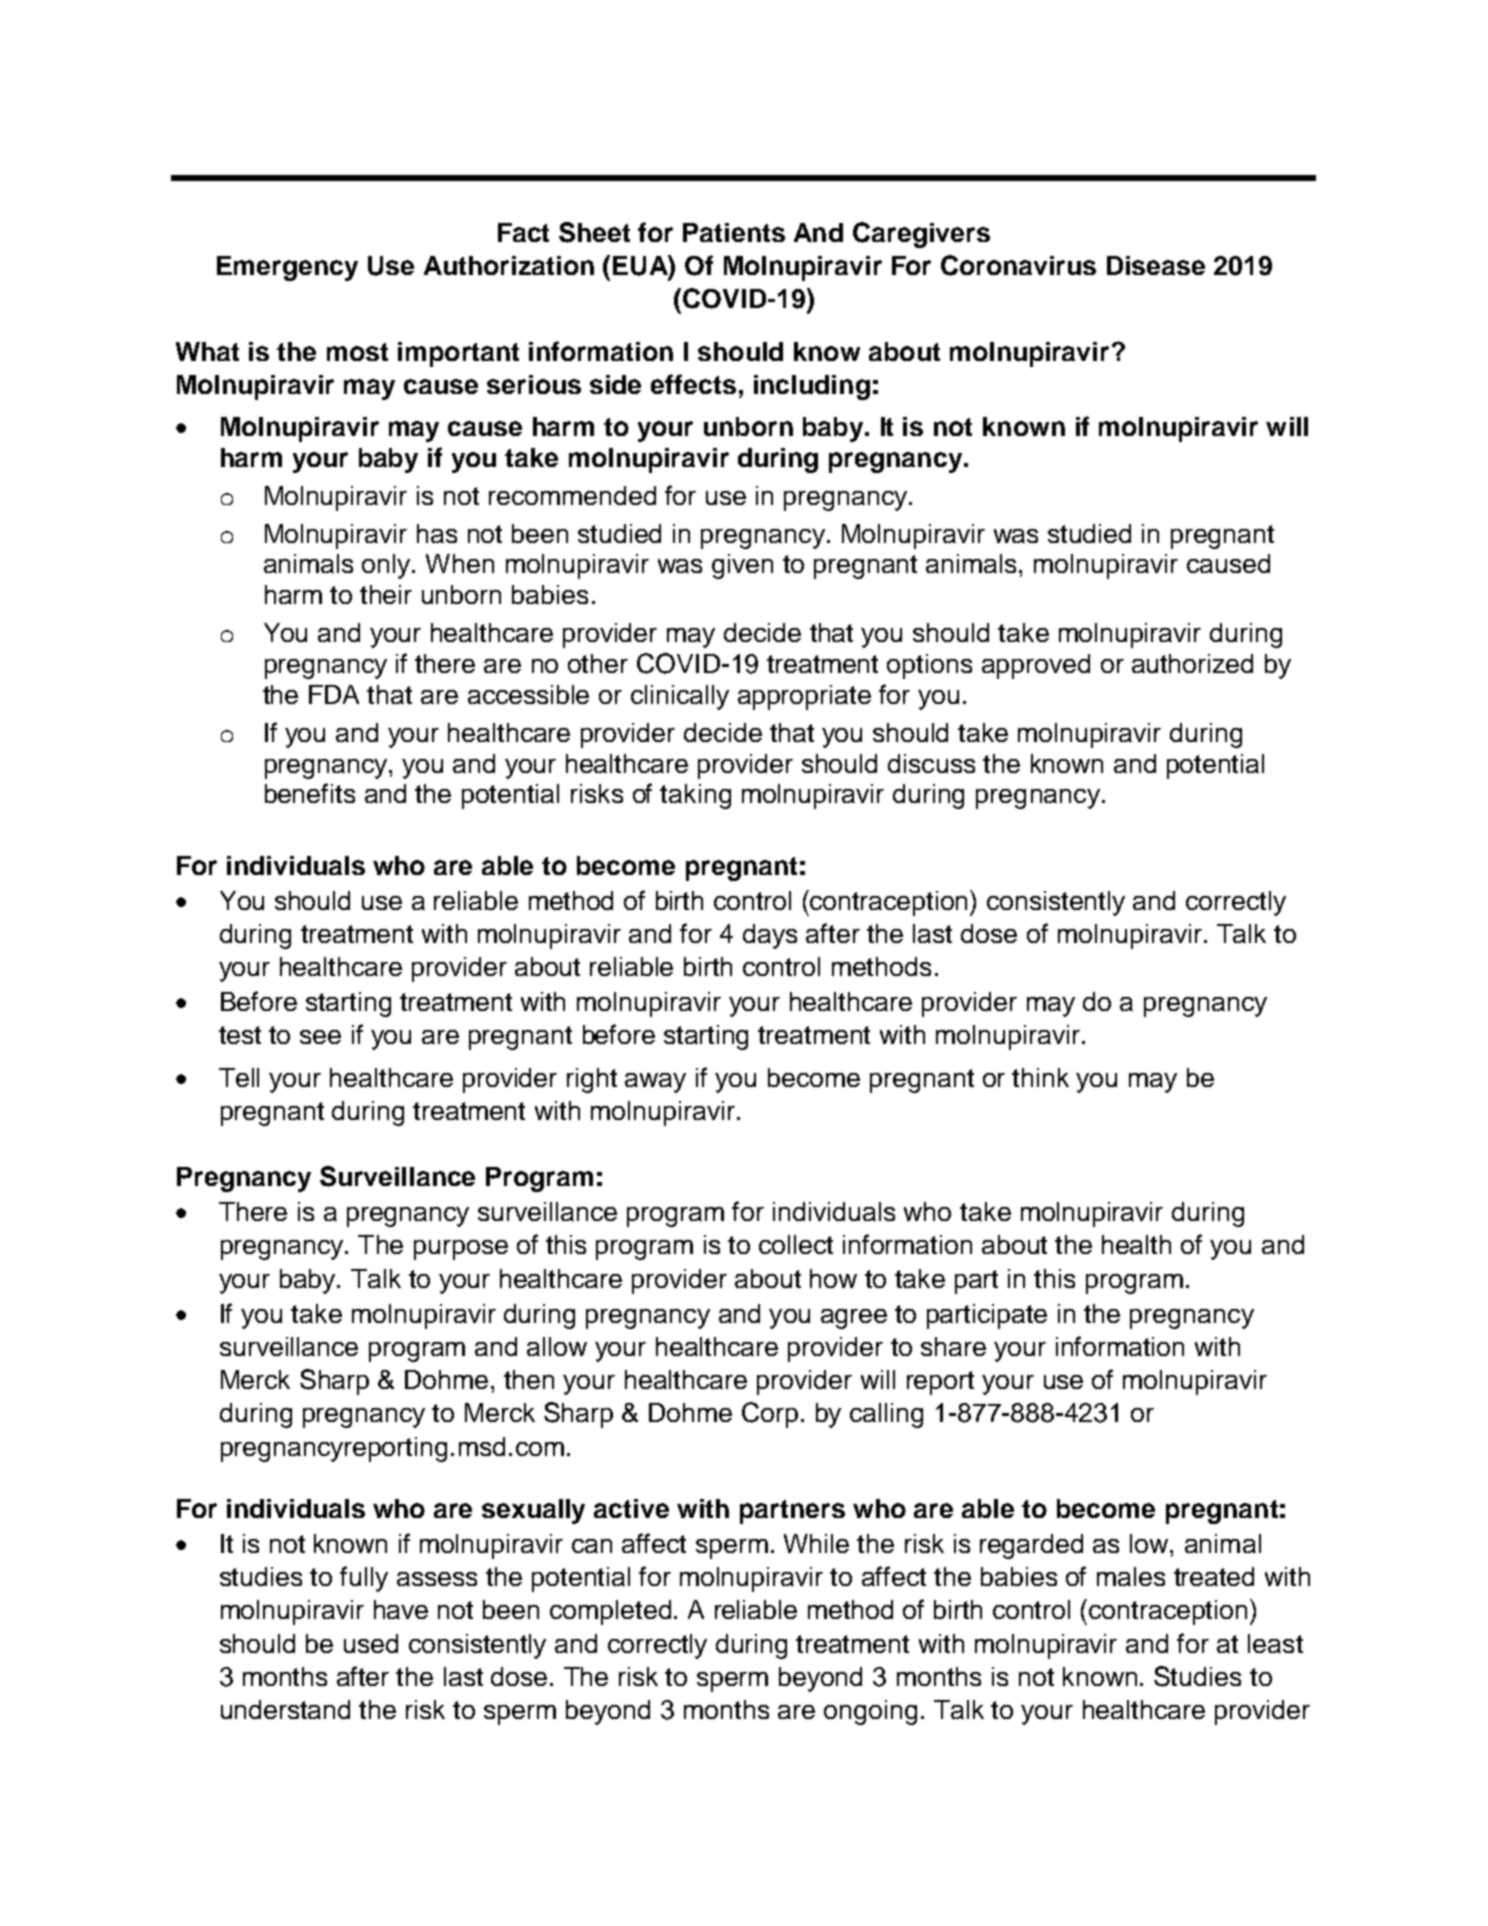 This document has width=1488, height=1926. I want to click on FDA, so click(334, 694).
